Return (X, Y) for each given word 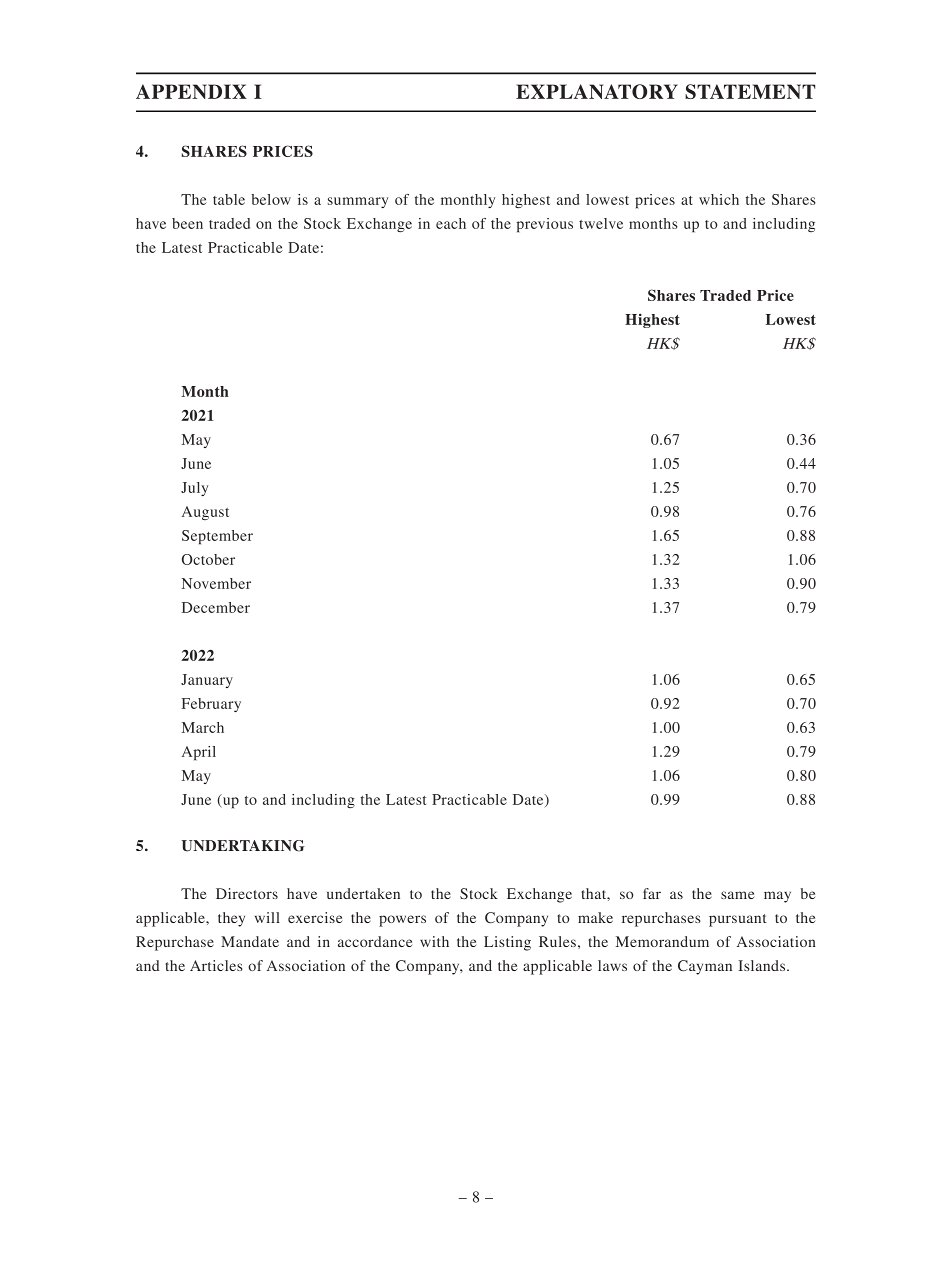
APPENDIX (191, 91)
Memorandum (662, 941)
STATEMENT (750, 91)
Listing (507, 943)
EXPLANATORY (597, 91)
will (267, 917)
